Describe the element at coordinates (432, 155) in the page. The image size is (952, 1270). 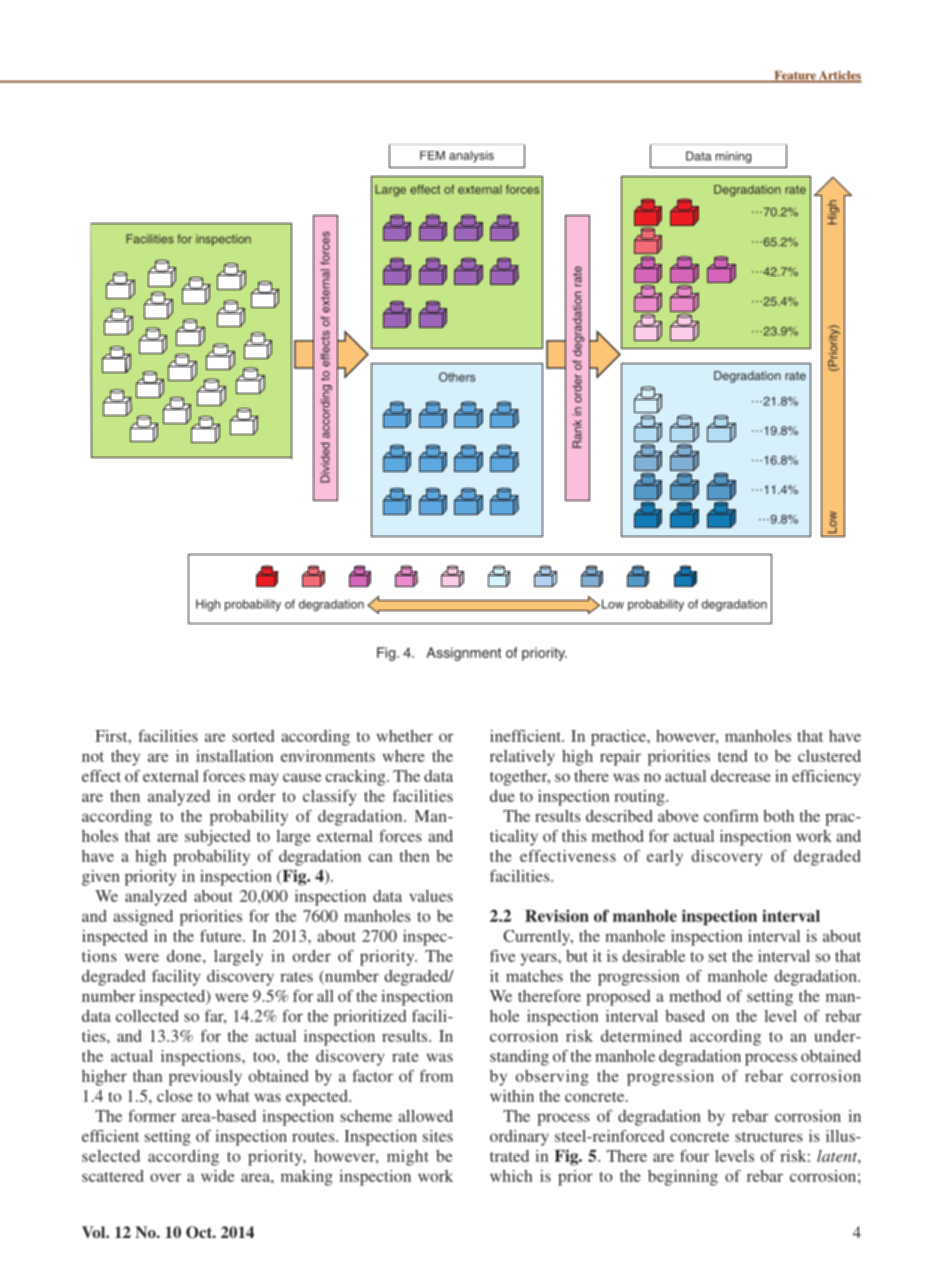
I see `FEM` at that location.
